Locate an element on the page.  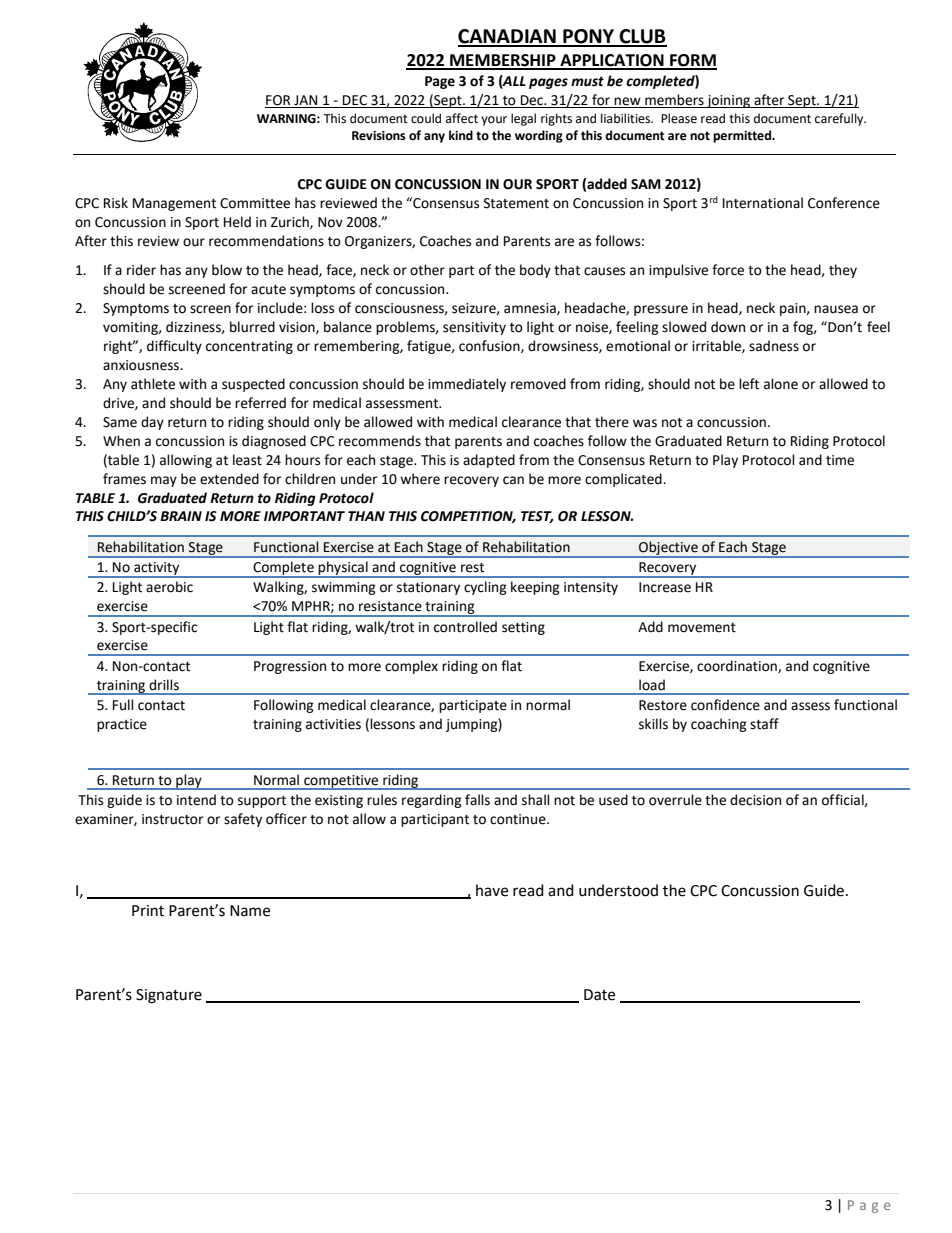
joining is located at coordinates (729, 101).
